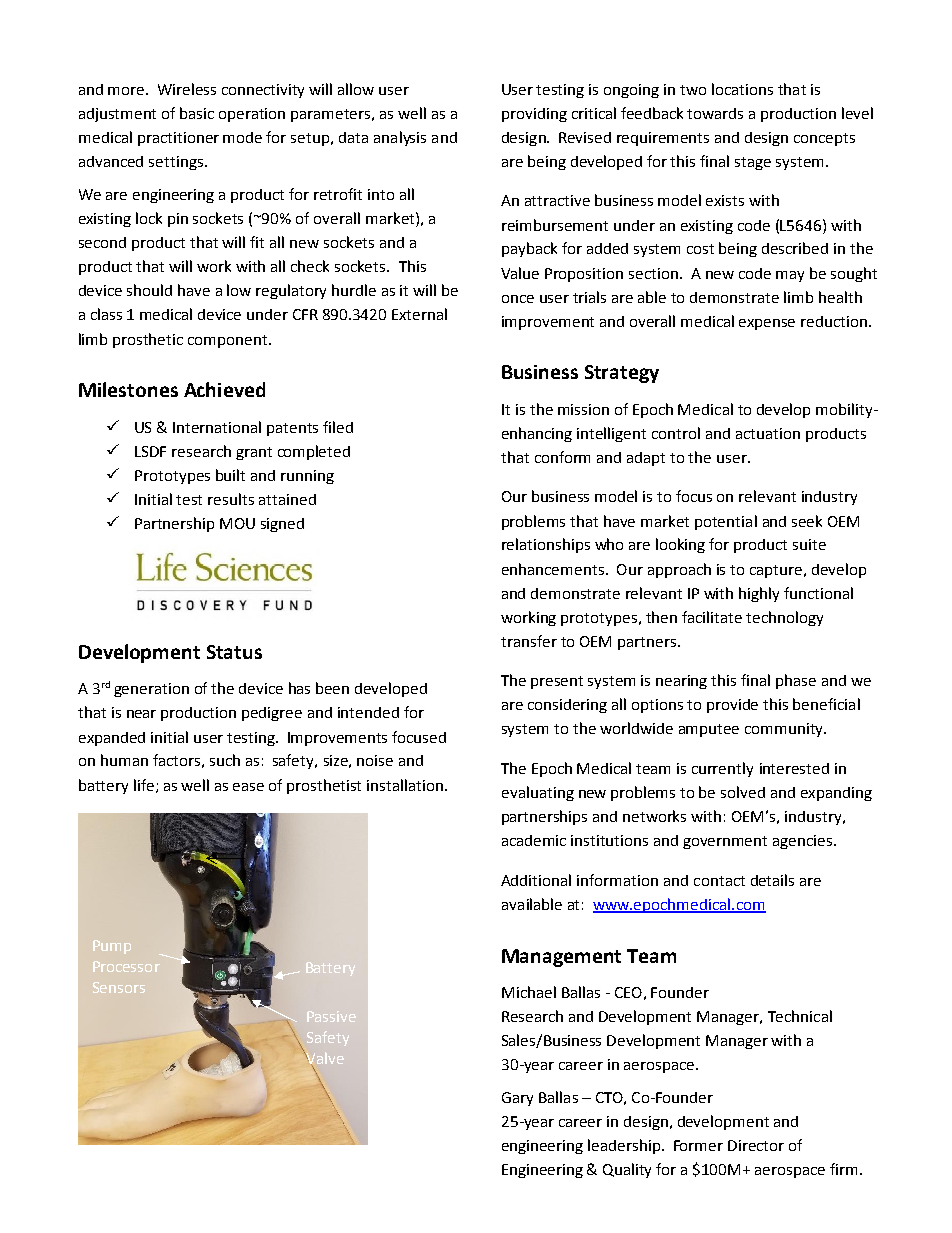 The image size is (952, 1233). Describe the element at coordinates (538, 793) in the image. I see `evaluating` at that location.
